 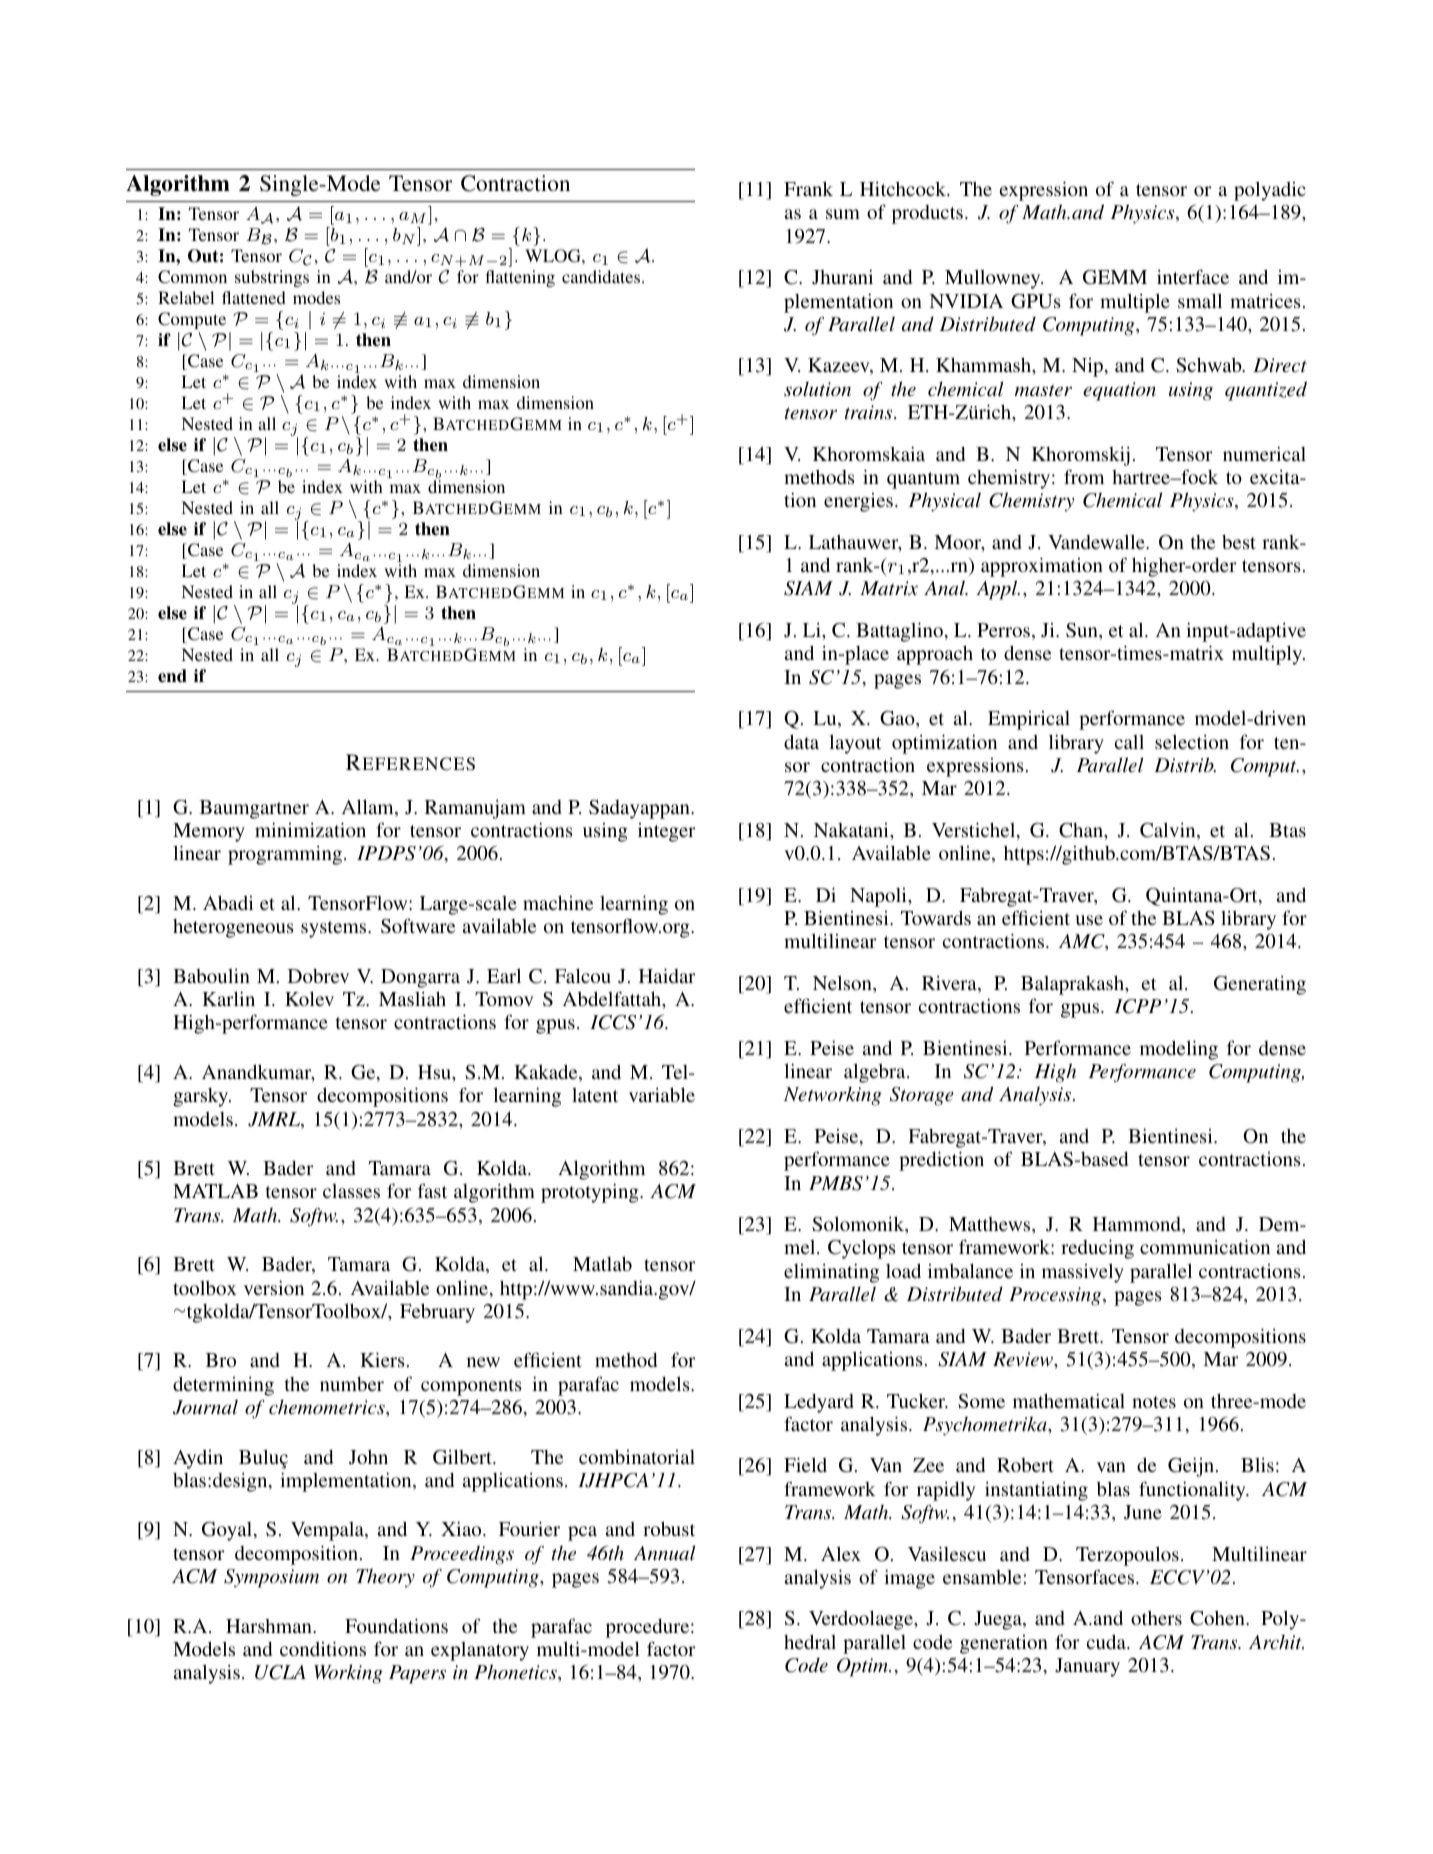 I want to click on interface, so click(x=1193, y=276).
